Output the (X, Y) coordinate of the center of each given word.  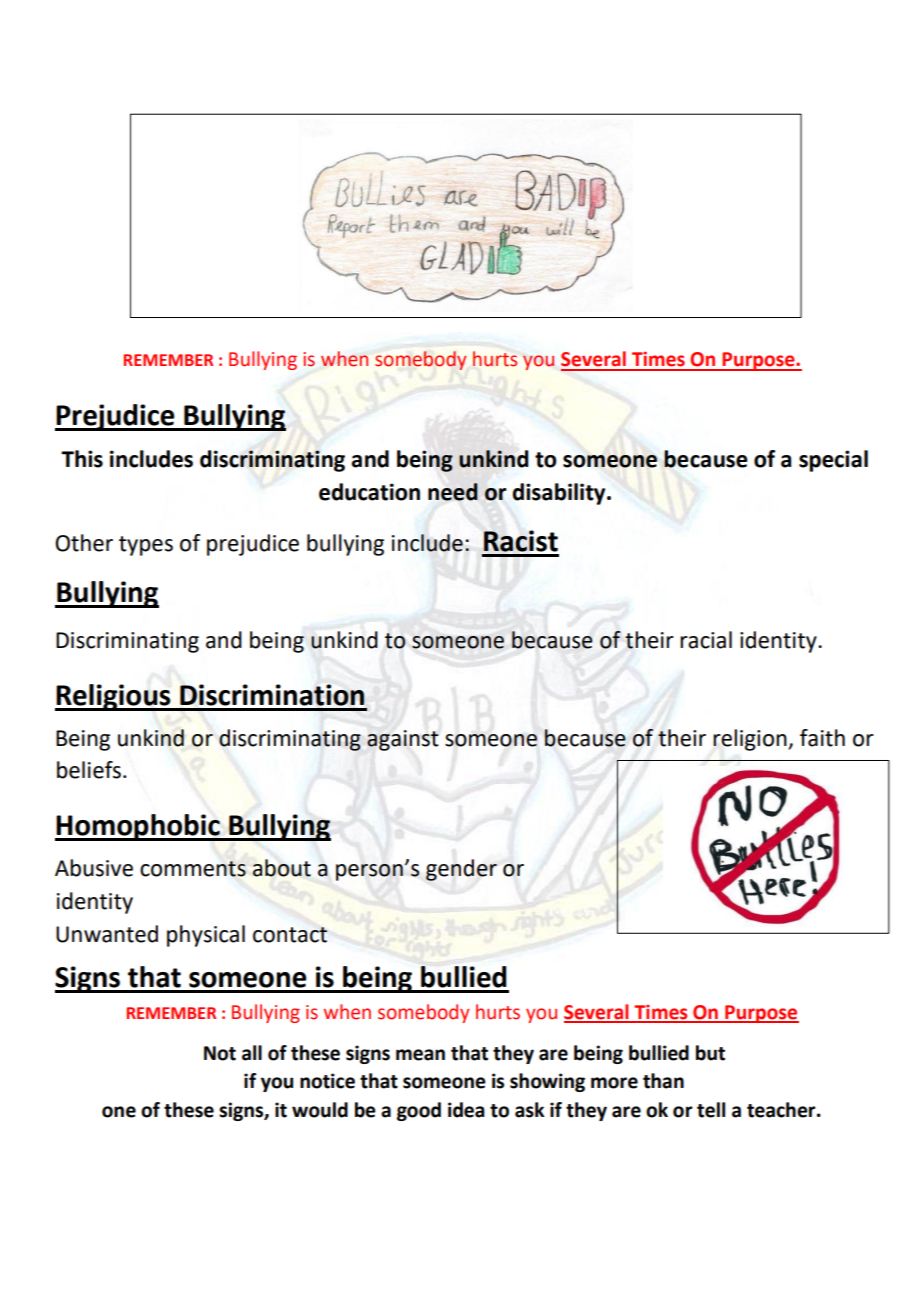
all (252, 1053)
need (453, 492)
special (833, 461)
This (82, 459)
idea (466, 1110)
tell (711, 1110)
